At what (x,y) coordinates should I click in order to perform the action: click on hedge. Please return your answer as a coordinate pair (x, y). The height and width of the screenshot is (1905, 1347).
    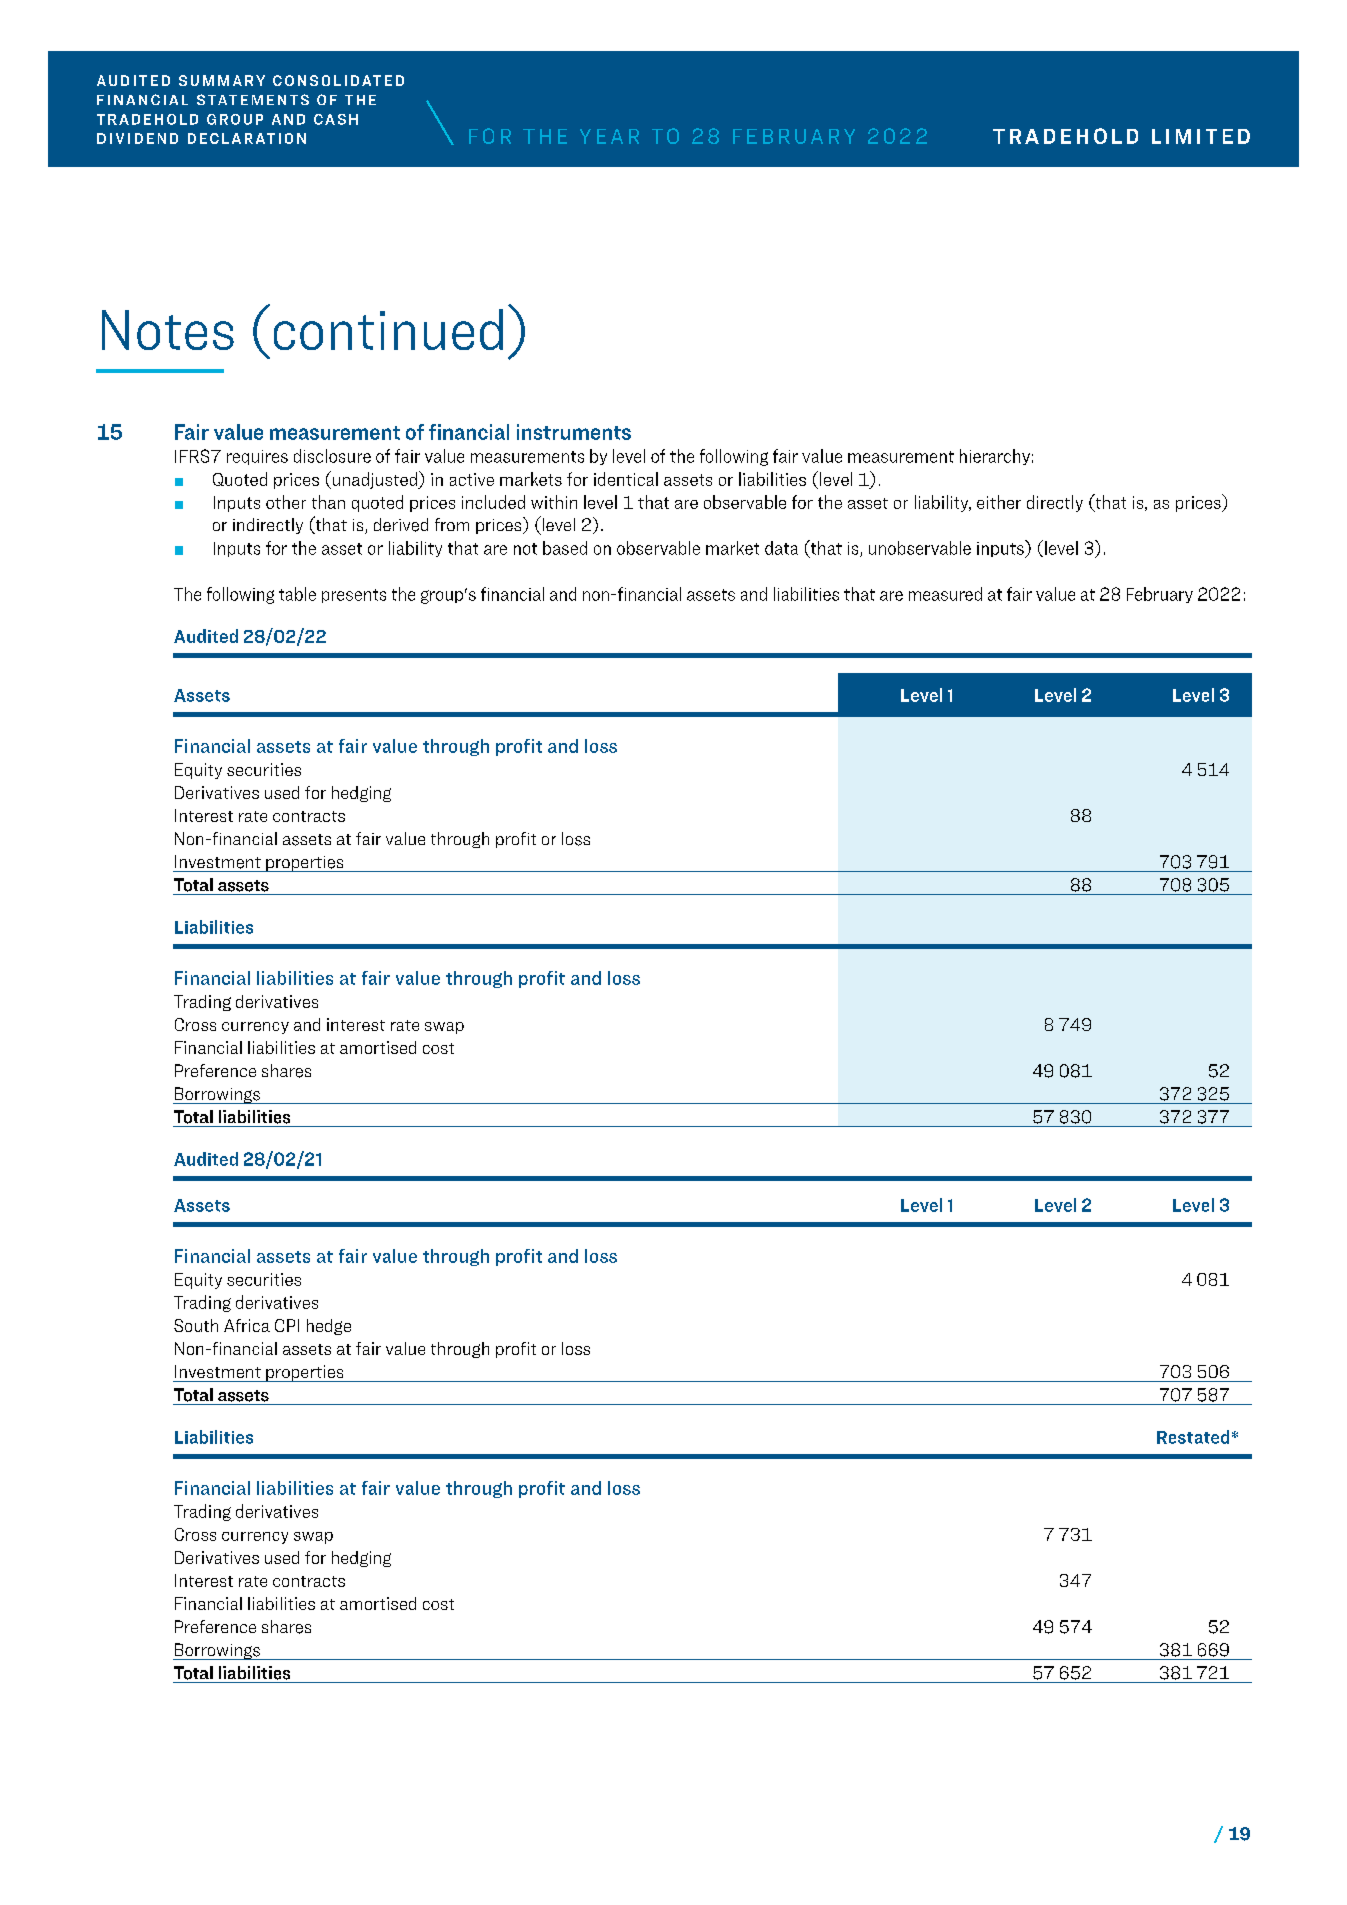
    Looking at the image, I should click on (329, 1327).
